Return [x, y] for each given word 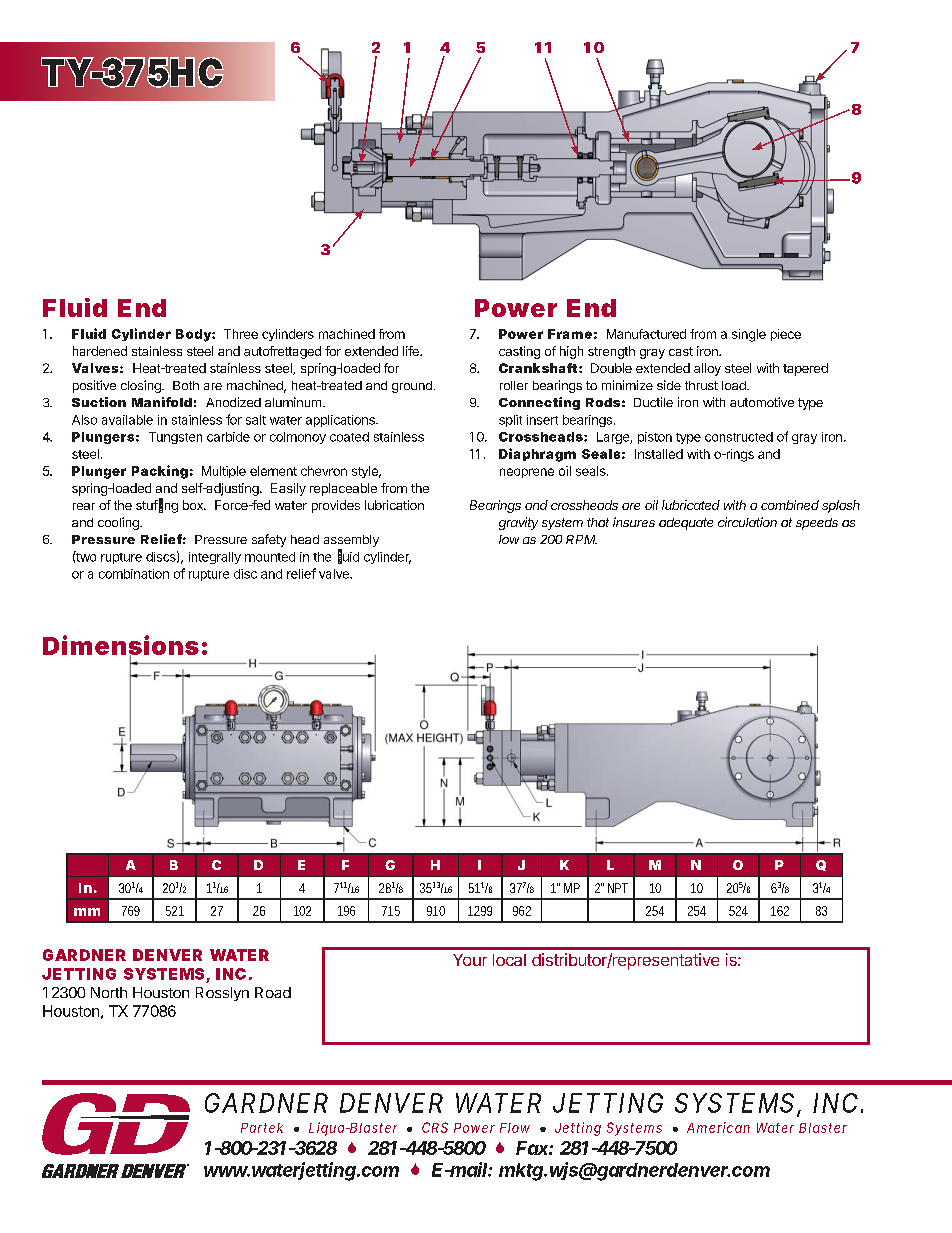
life [412, 351]
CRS [435, 1127]
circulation [747, 522]
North [109, 992]
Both [186, 385]
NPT [618, 888]
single [749, 335]
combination [134, 574]
